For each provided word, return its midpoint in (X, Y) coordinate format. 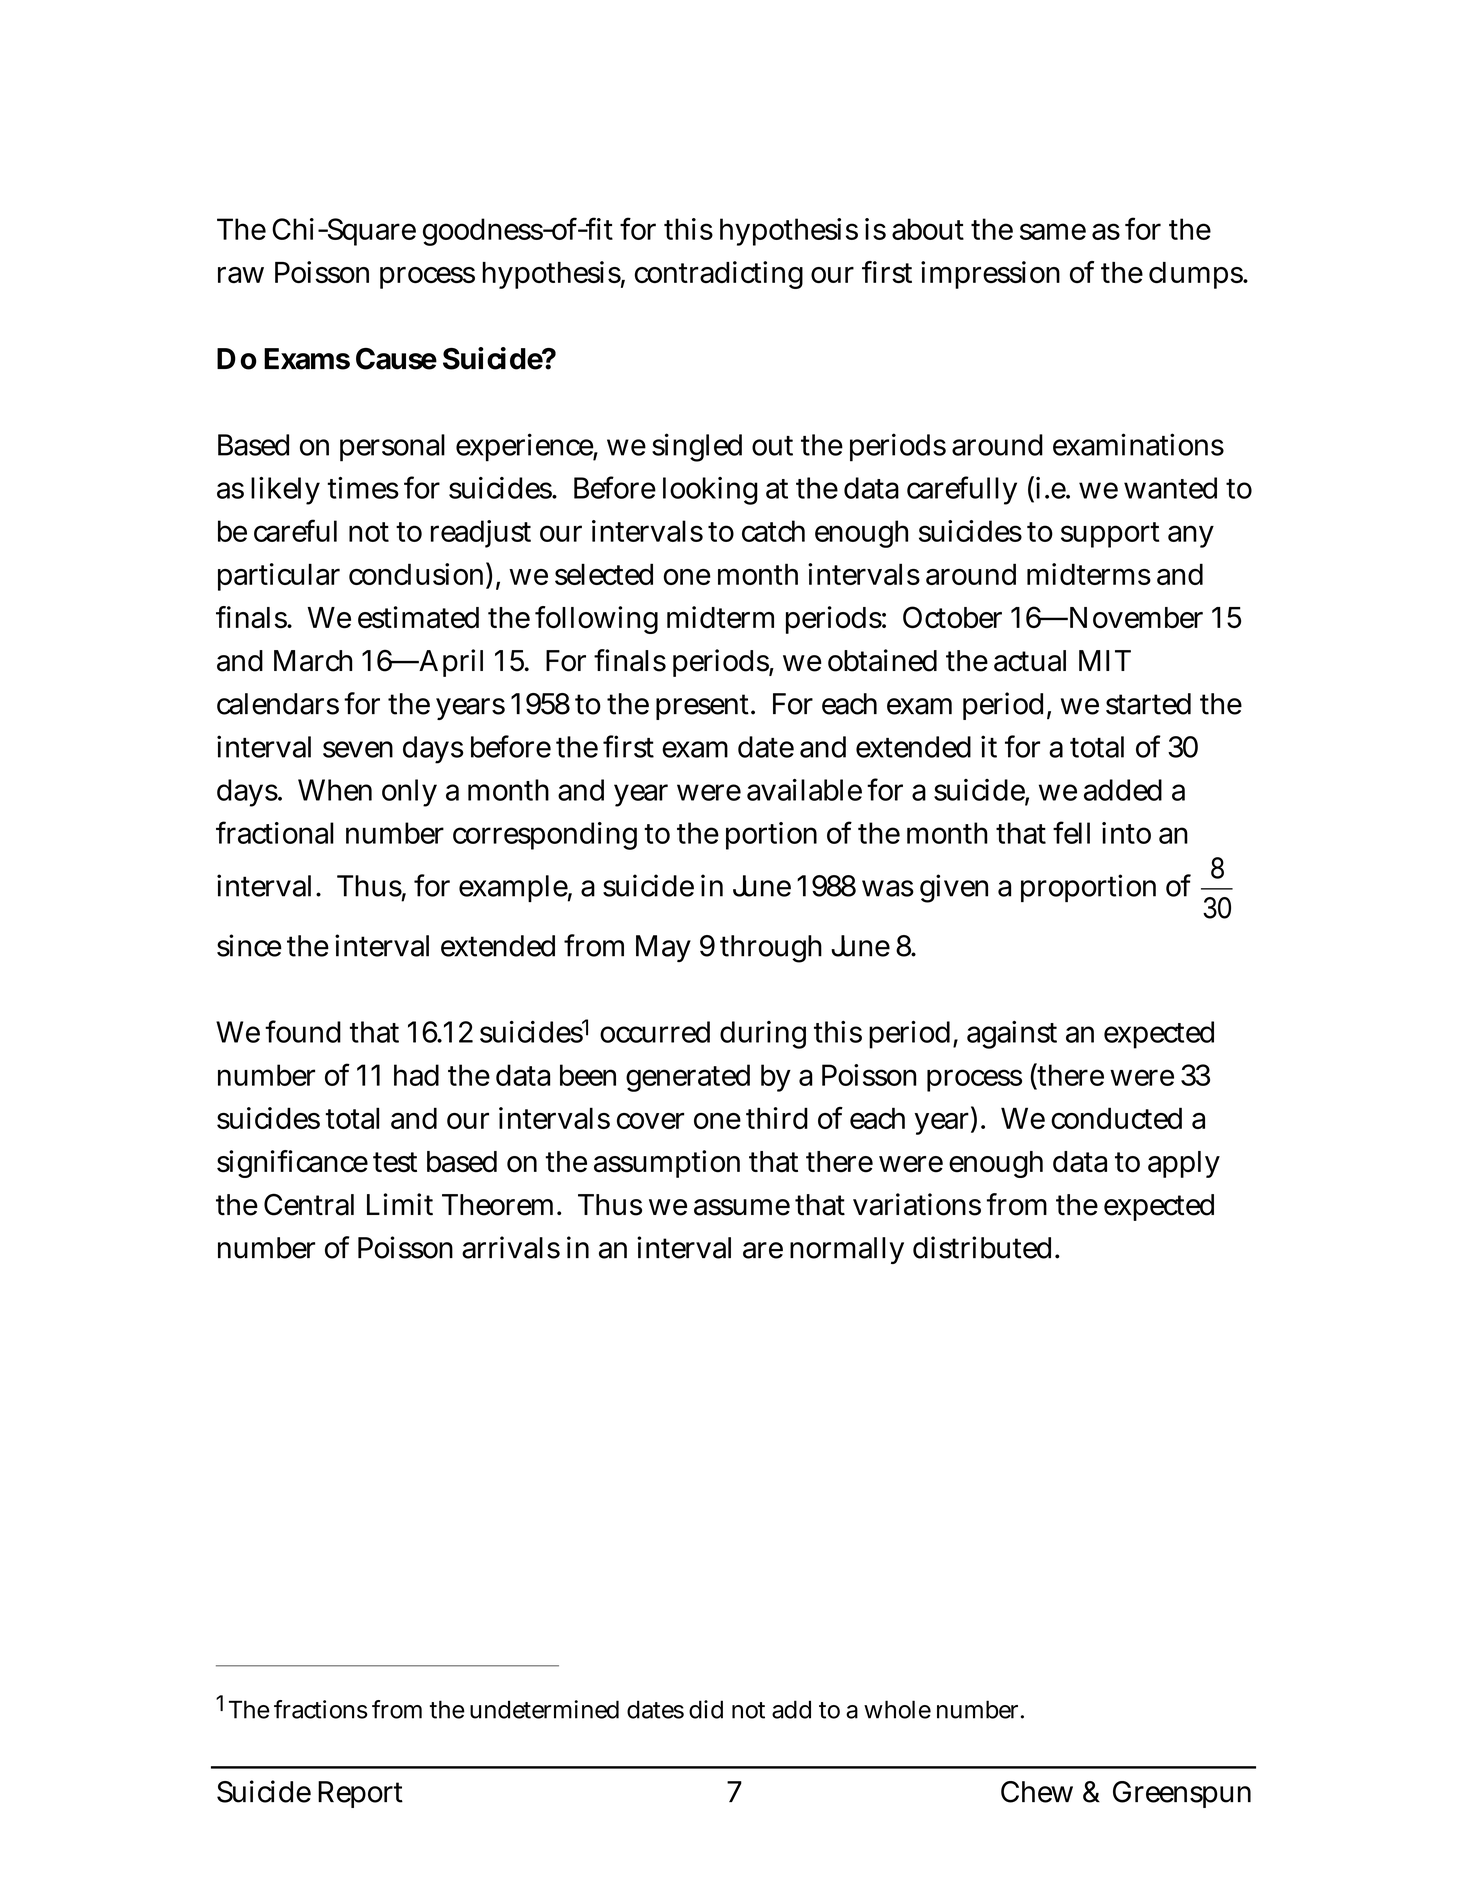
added (1123, 790)
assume (742, 1207)
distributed (982, 1247)
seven (358, 749)
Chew (1037, 1792)
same (1053, 231)
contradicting (719, 275)
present (704, 707)
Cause (396, 359)
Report (360, 1794)
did (706, 1709)
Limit (400, 1204)
